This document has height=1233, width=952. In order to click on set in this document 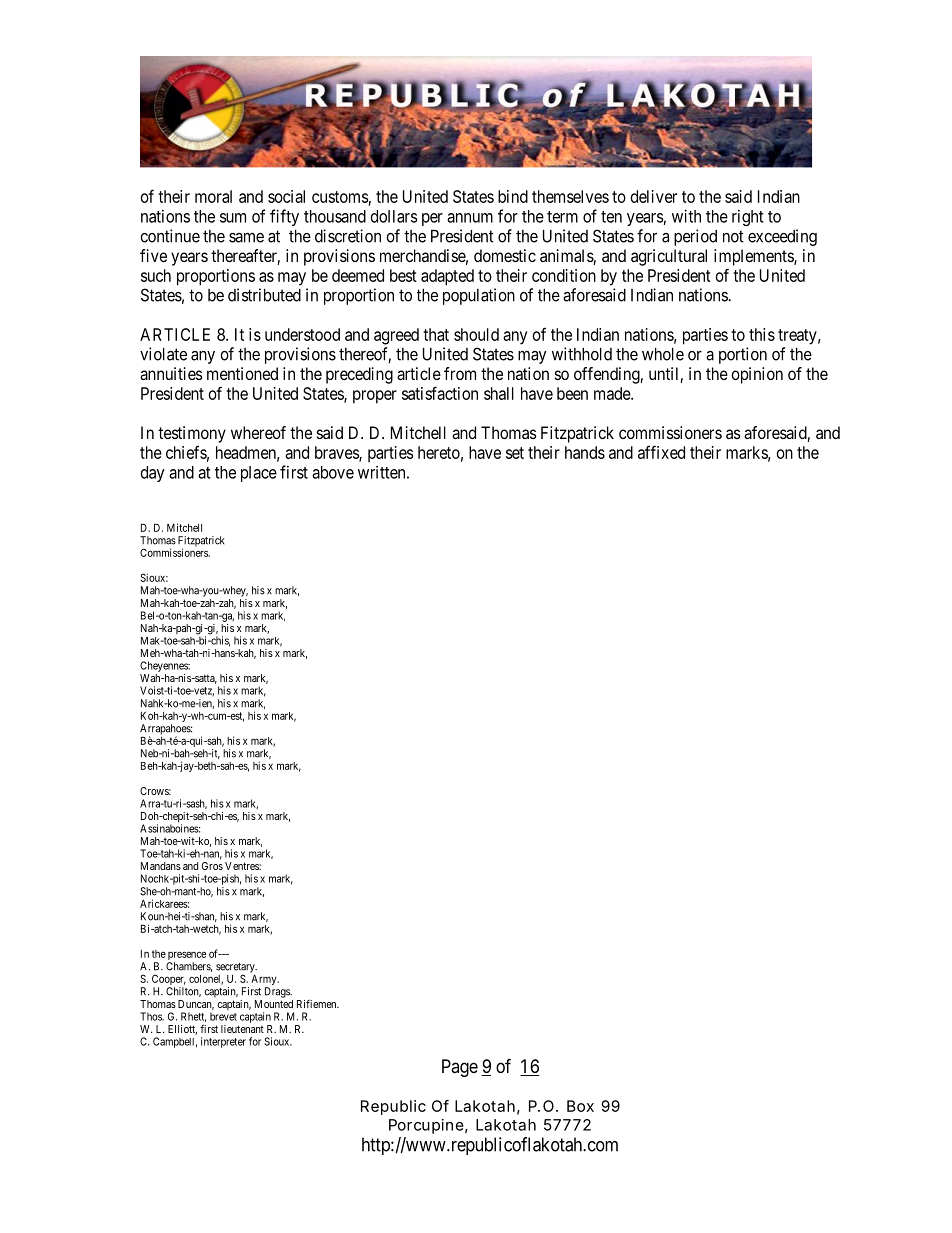, I will do `click(515, 453)`.
